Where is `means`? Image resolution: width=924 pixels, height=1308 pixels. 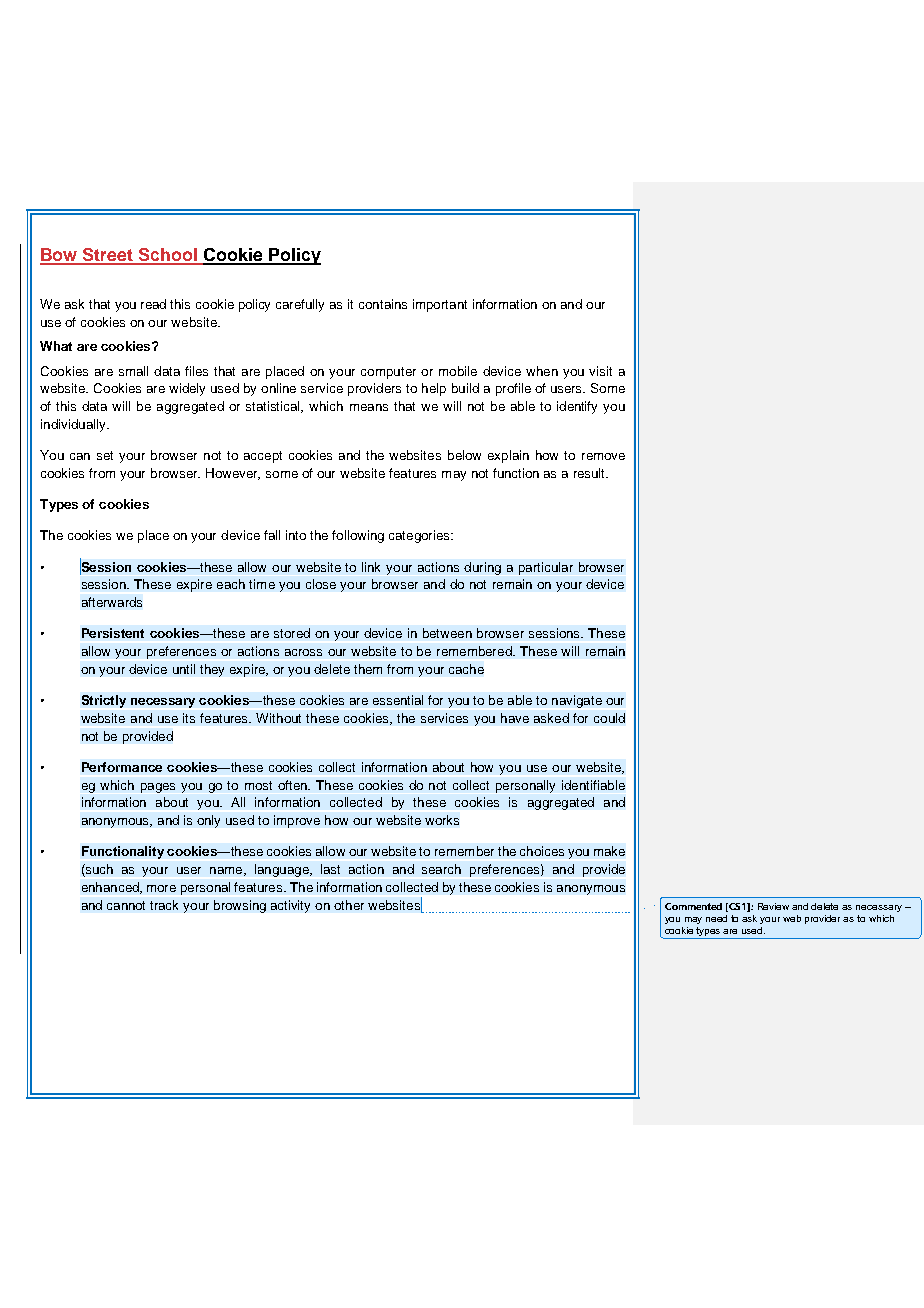
means is located at coordinates (369, 407).
